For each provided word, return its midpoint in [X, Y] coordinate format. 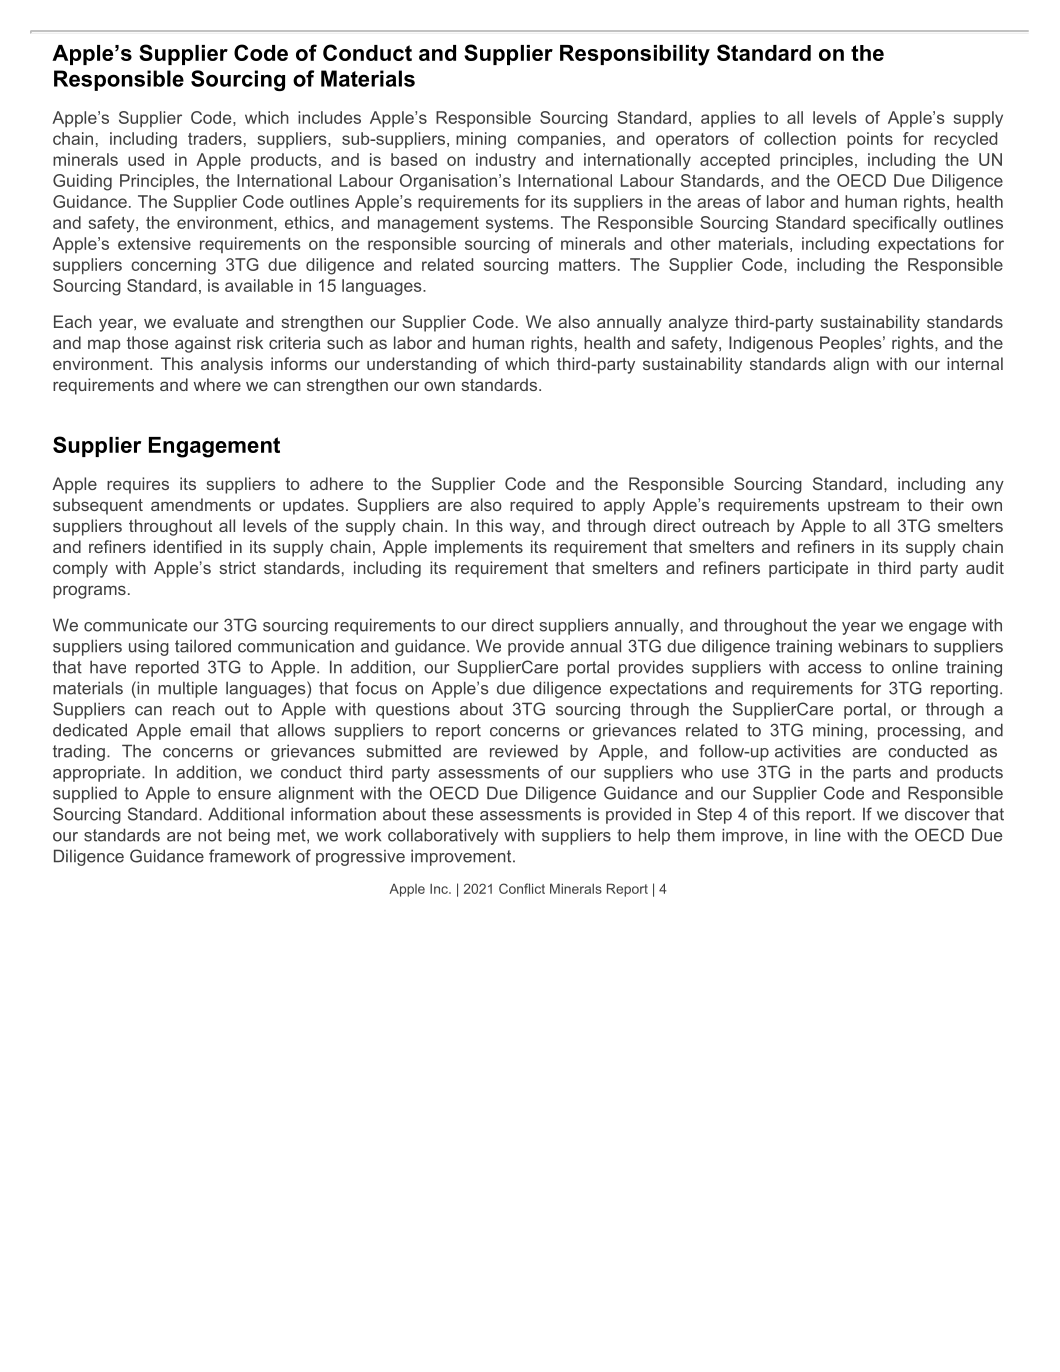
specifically [895, 224]
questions [413, 710]
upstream [863, 507]
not [210, 835]
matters [587, 265]
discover [937, 814]
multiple [187, 689]
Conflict [522, 888]
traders [215, 138]
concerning [173, 266]
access [835, 669]
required [541, 506]
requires [138, 485]
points [870, 140]
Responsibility [635, 55]
